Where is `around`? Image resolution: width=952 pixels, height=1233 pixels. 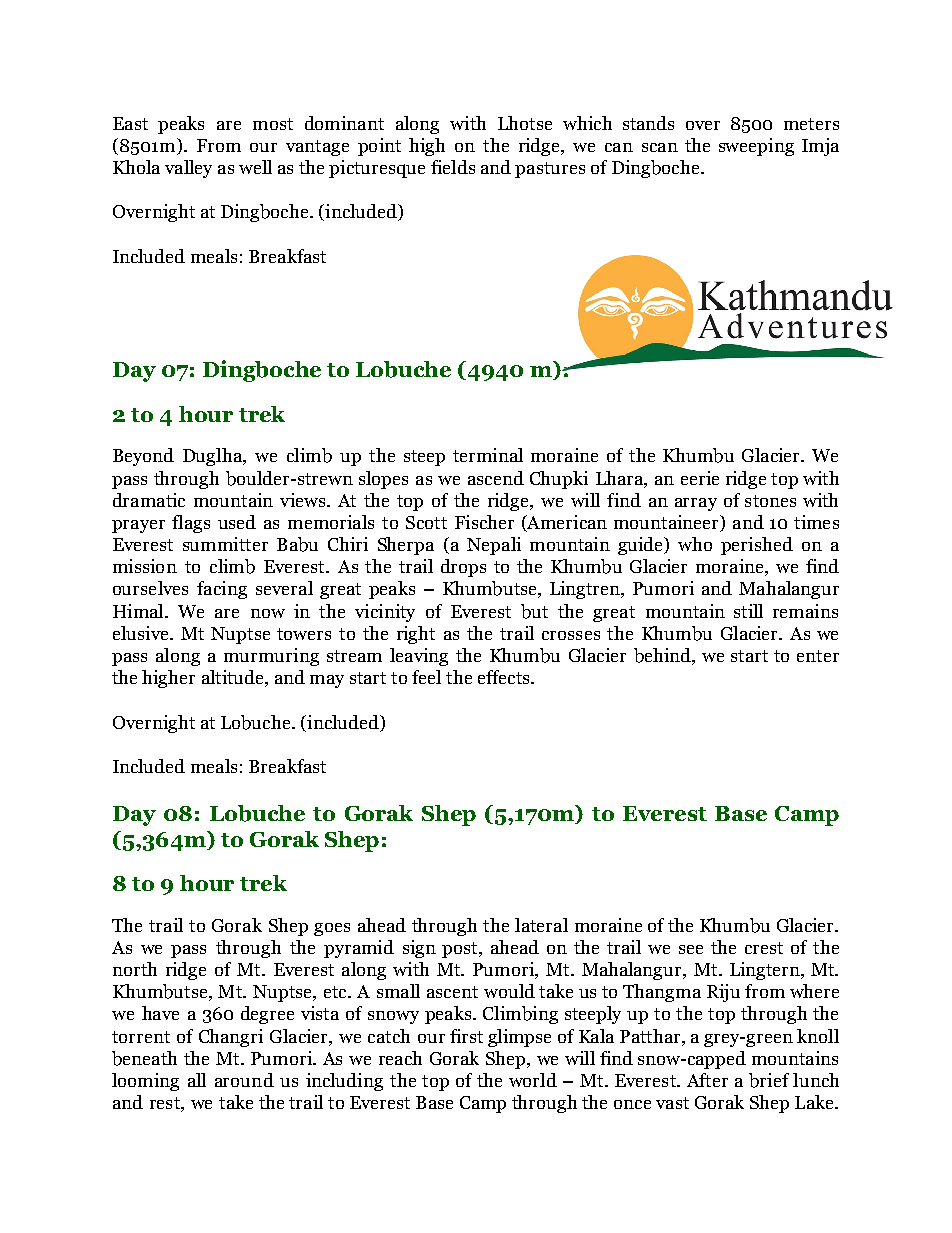
around is located at coordinates (244, 1080).
